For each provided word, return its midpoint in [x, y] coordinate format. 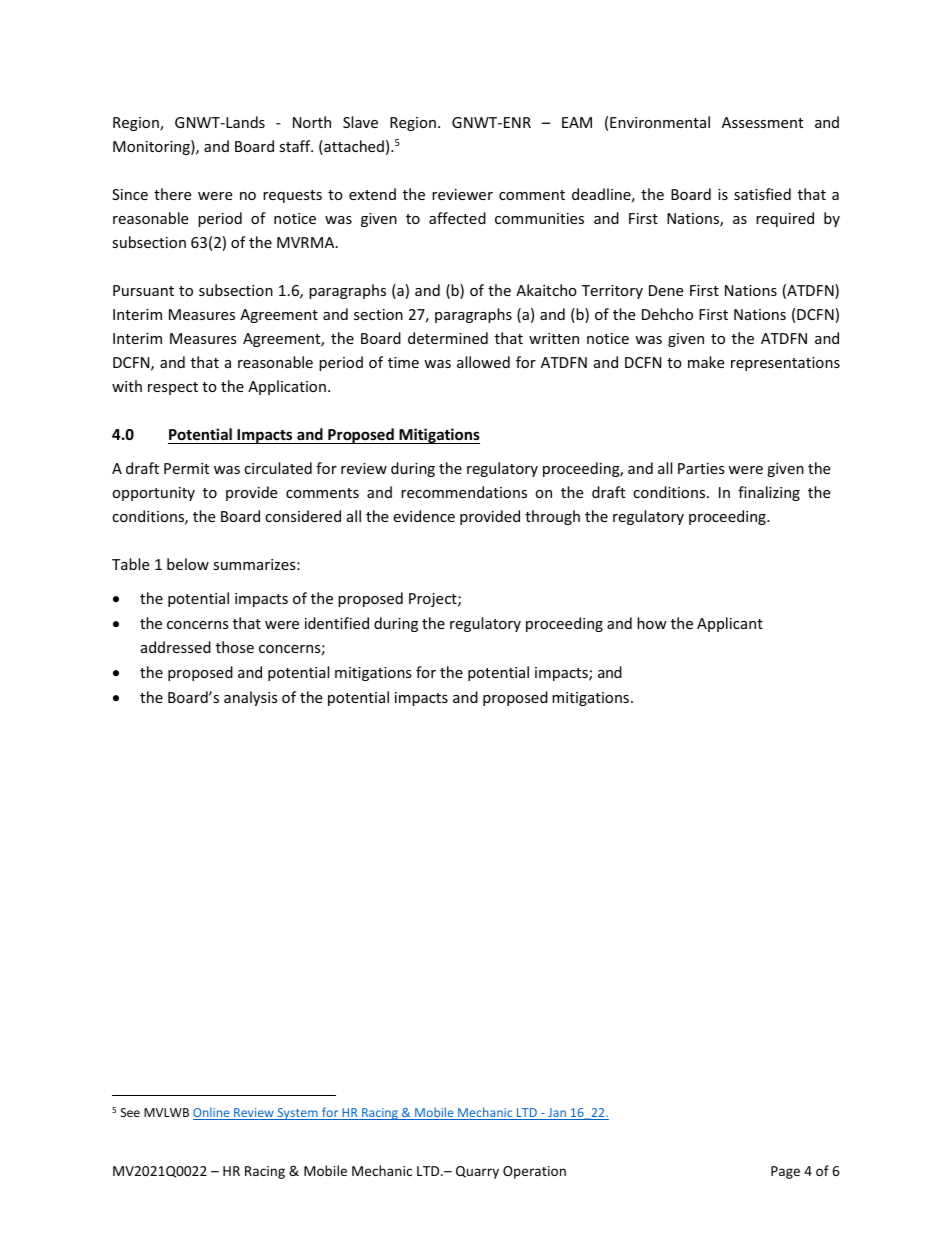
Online [212, 1113]
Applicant [730, 624]
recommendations [464, 492]
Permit [186, 468]
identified [337, 623]
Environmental [660, 122]
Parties [701, 468]
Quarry [477, 1172]
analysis [251, 698]
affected [457, 218]
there [172, 194]
